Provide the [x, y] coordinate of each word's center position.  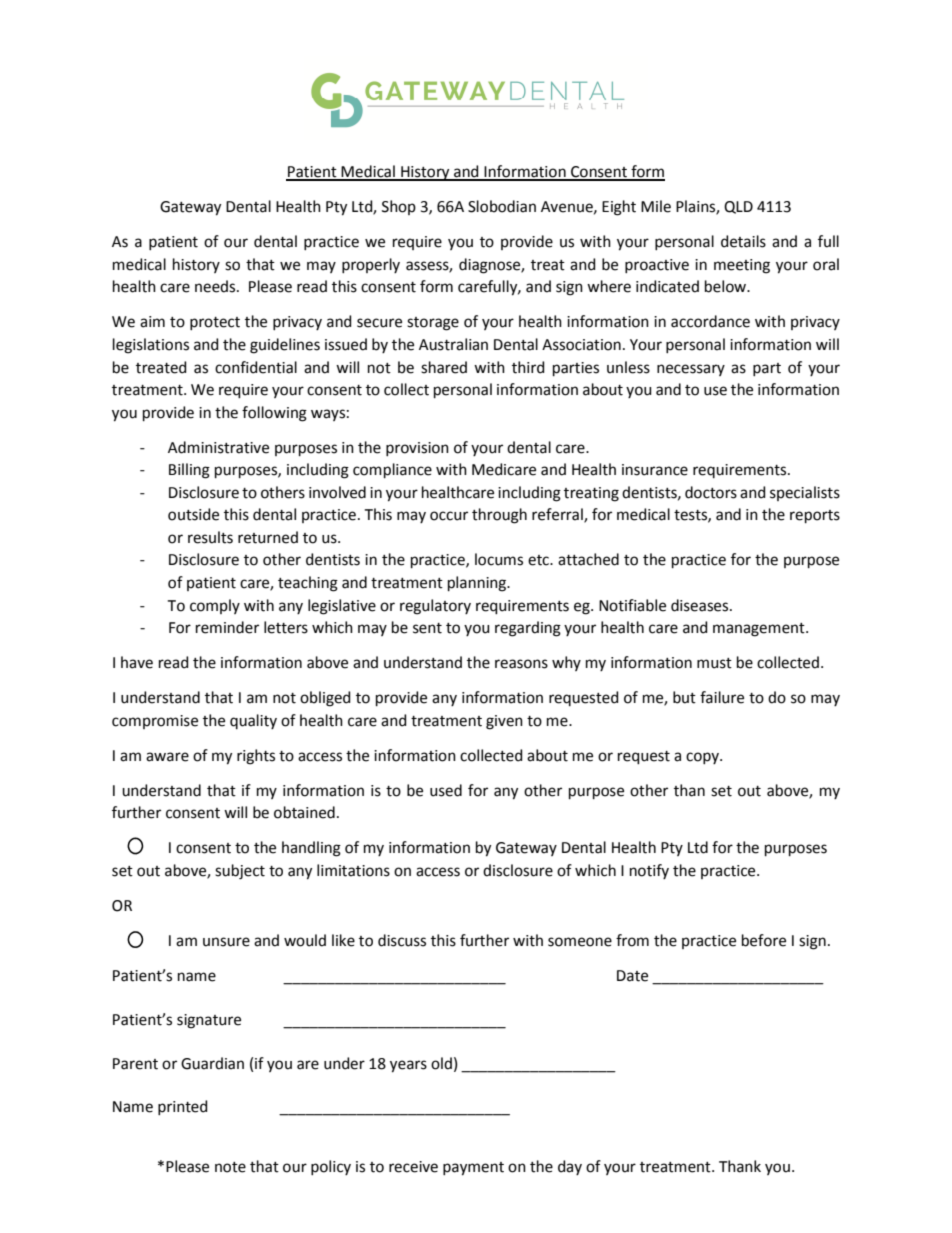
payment [473, 1169]
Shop [399, 207]
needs [216, 286]
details [743, 241]
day [570, 1167]
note [230, 1167]
